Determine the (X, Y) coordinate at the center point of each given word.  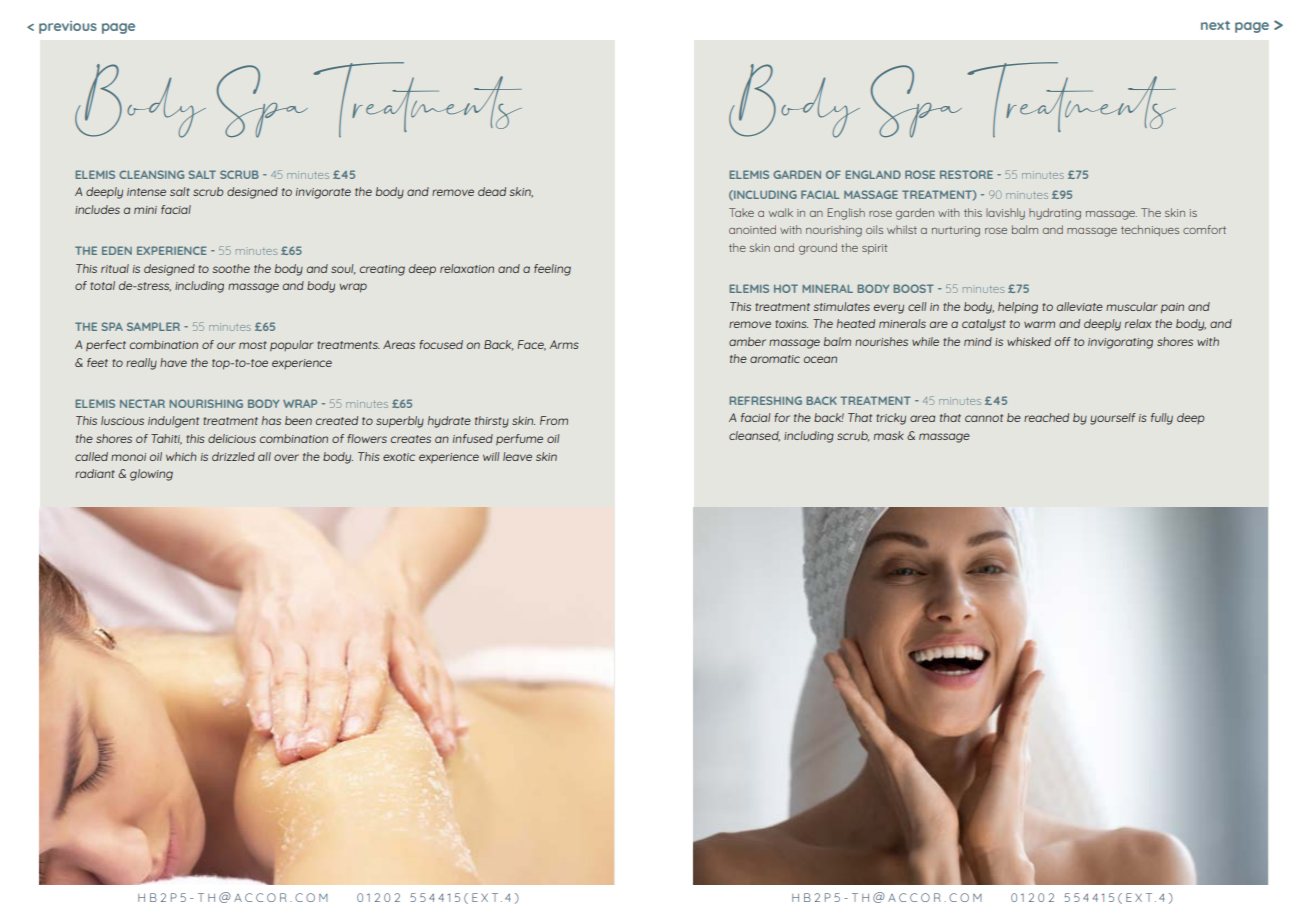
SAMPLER (153, 326)
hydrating (1055, 214)
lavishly (1005, 214)
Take (741, 212)
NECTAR (142, 403)
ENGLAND (873, 174)
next (1215, 25)
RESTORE (966, 174)
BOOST (913, 288)
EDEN (117, 250)
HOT (786, 288)
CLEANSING (151, 174)
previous (68, 27)
